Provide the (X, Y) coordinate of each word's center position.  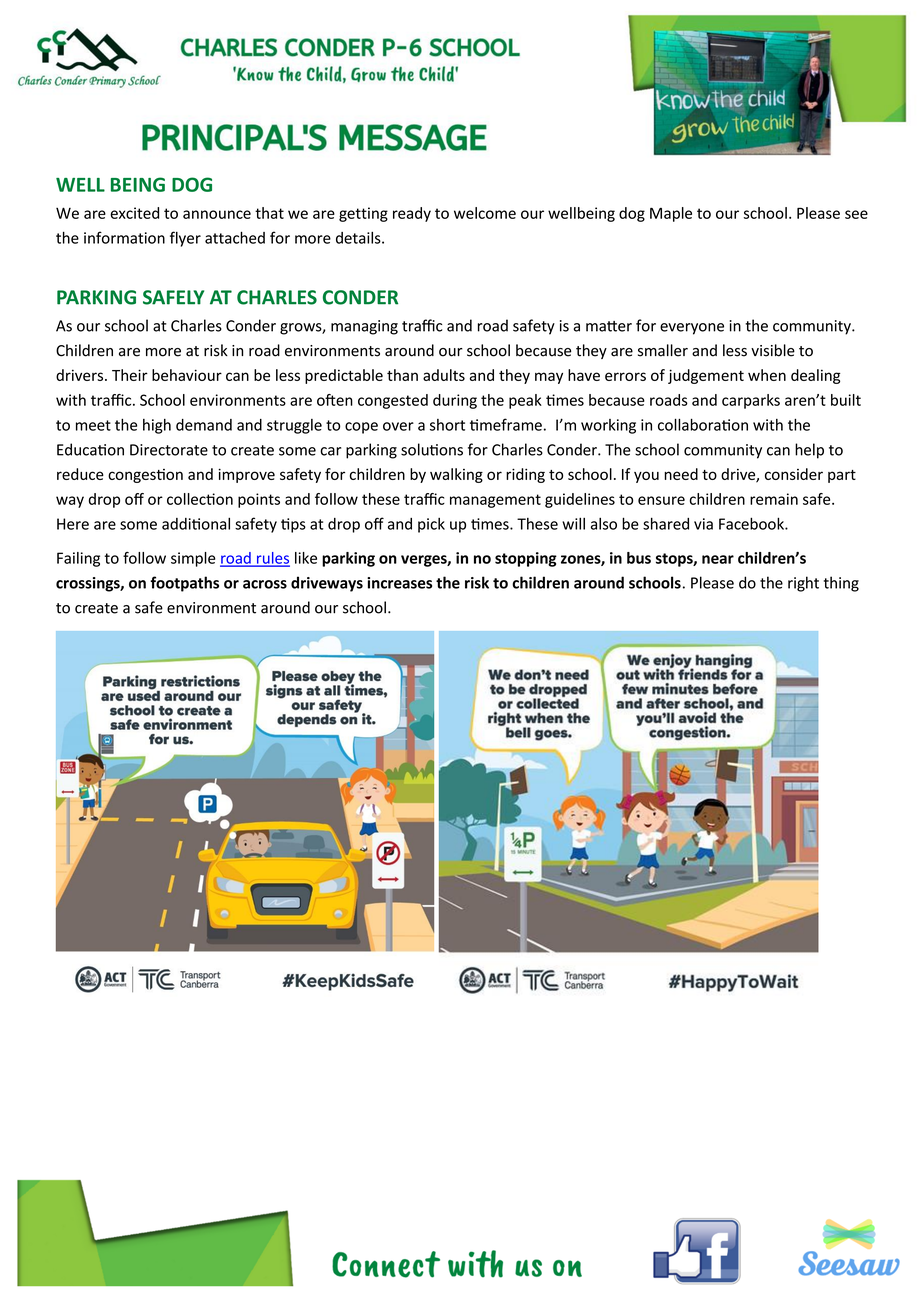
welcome (485, 213)
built (846, 400)
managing (364, 327)
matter (609, 326)
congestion (145, 476)
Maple (671, 214)
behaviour (187, 375)
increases (399, 583)
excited (134, 213)
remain (774, 499)
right (803, 584)
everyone (692, 329)
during (455, 401)
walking (456, 475)
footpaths (184, 584)
